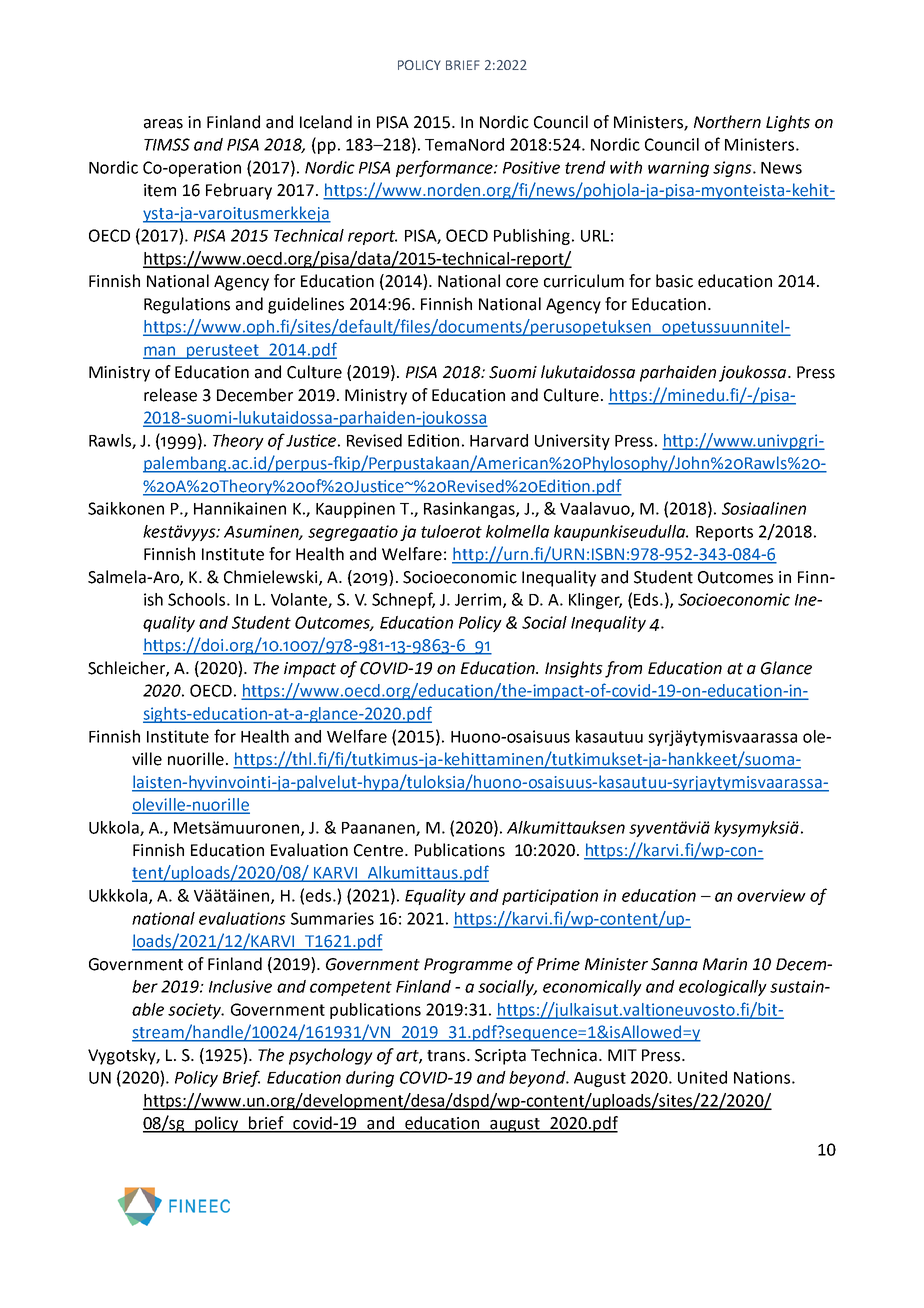 The width and height of the screenshot is (924, 1308). What do you see at coordinates (239, 191) in the screenshot?
I see `February` at bounding box center [239, 191].
